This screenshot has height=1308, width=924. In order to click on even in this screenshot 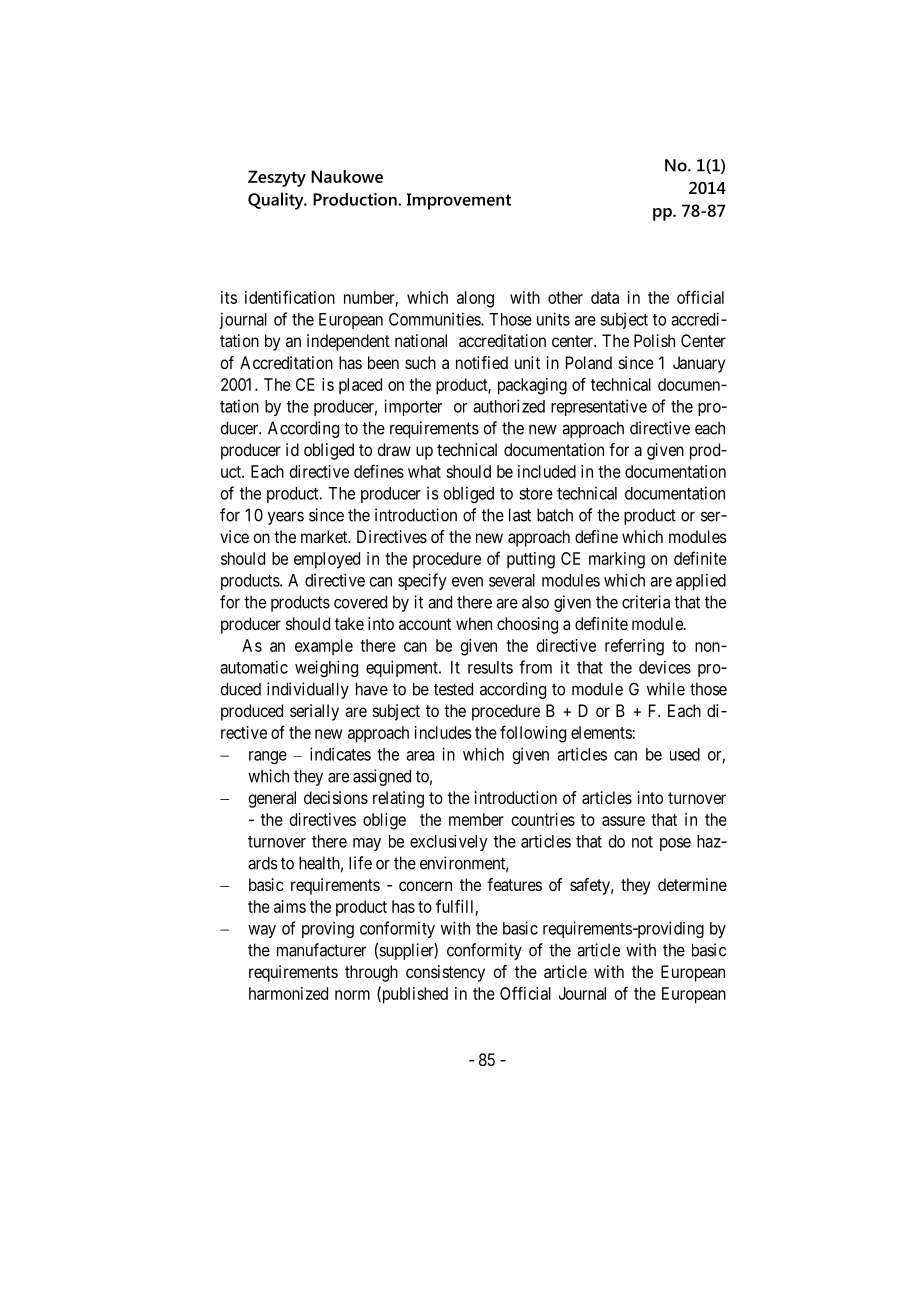, I will do `click(467, 582)`.
